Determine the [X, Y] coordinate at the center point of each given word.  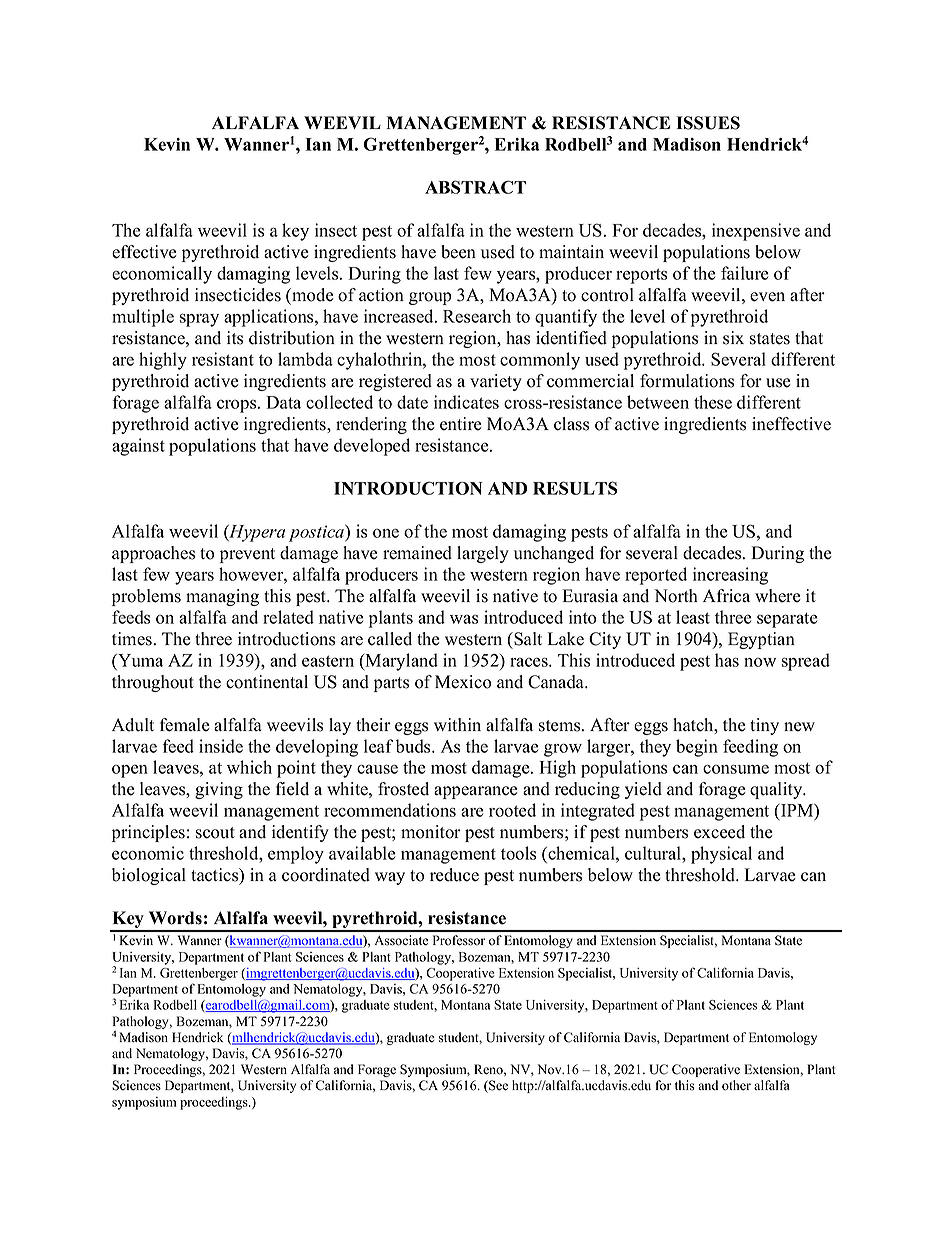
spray [199, 320]
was [464, 619]
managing [222, 597]
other [736, 1085]
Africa [726, 596]
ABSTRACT [475, 187]
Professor [459, 940]
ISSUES [708, 123]
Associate [401, 940]
